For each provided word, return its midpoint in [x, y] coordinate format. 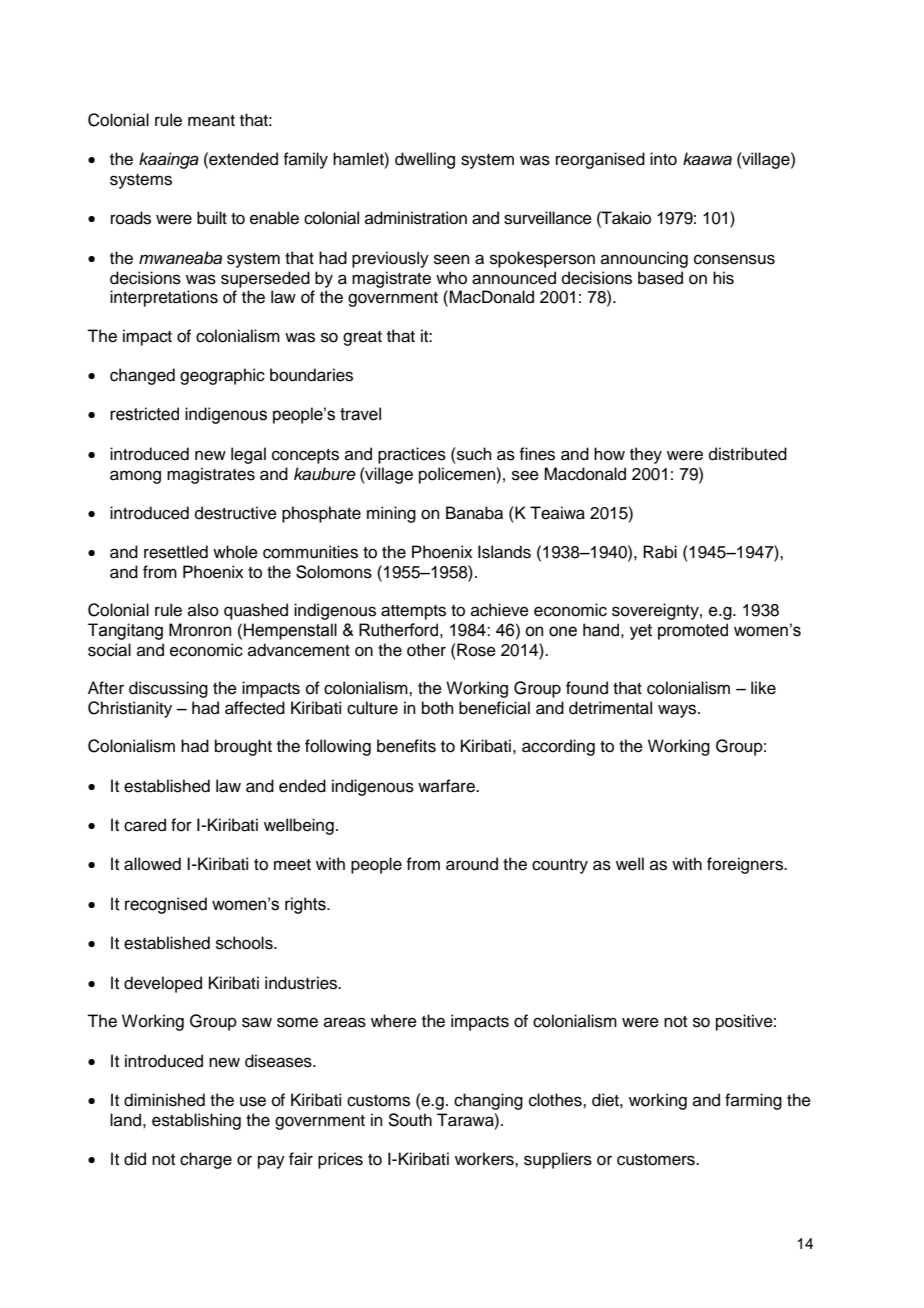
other [426, 650]
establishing [196, 1121]
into [663, 159]
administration [416, 218]
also [203, 610]
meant [211, 121]
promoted [693, 631]
